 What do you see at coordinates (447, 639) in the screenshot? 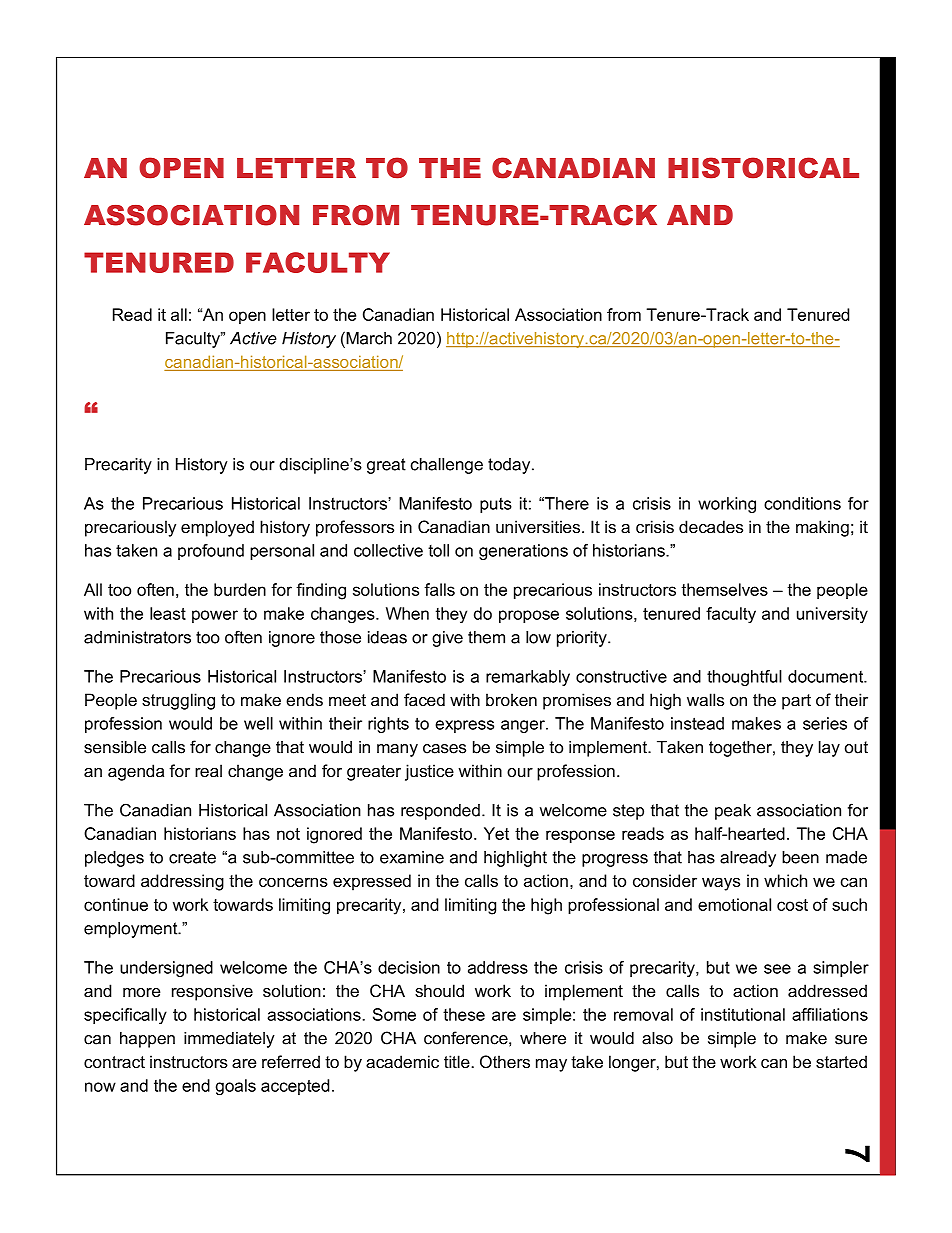
I see `give` at bounding box center [447, 639].
